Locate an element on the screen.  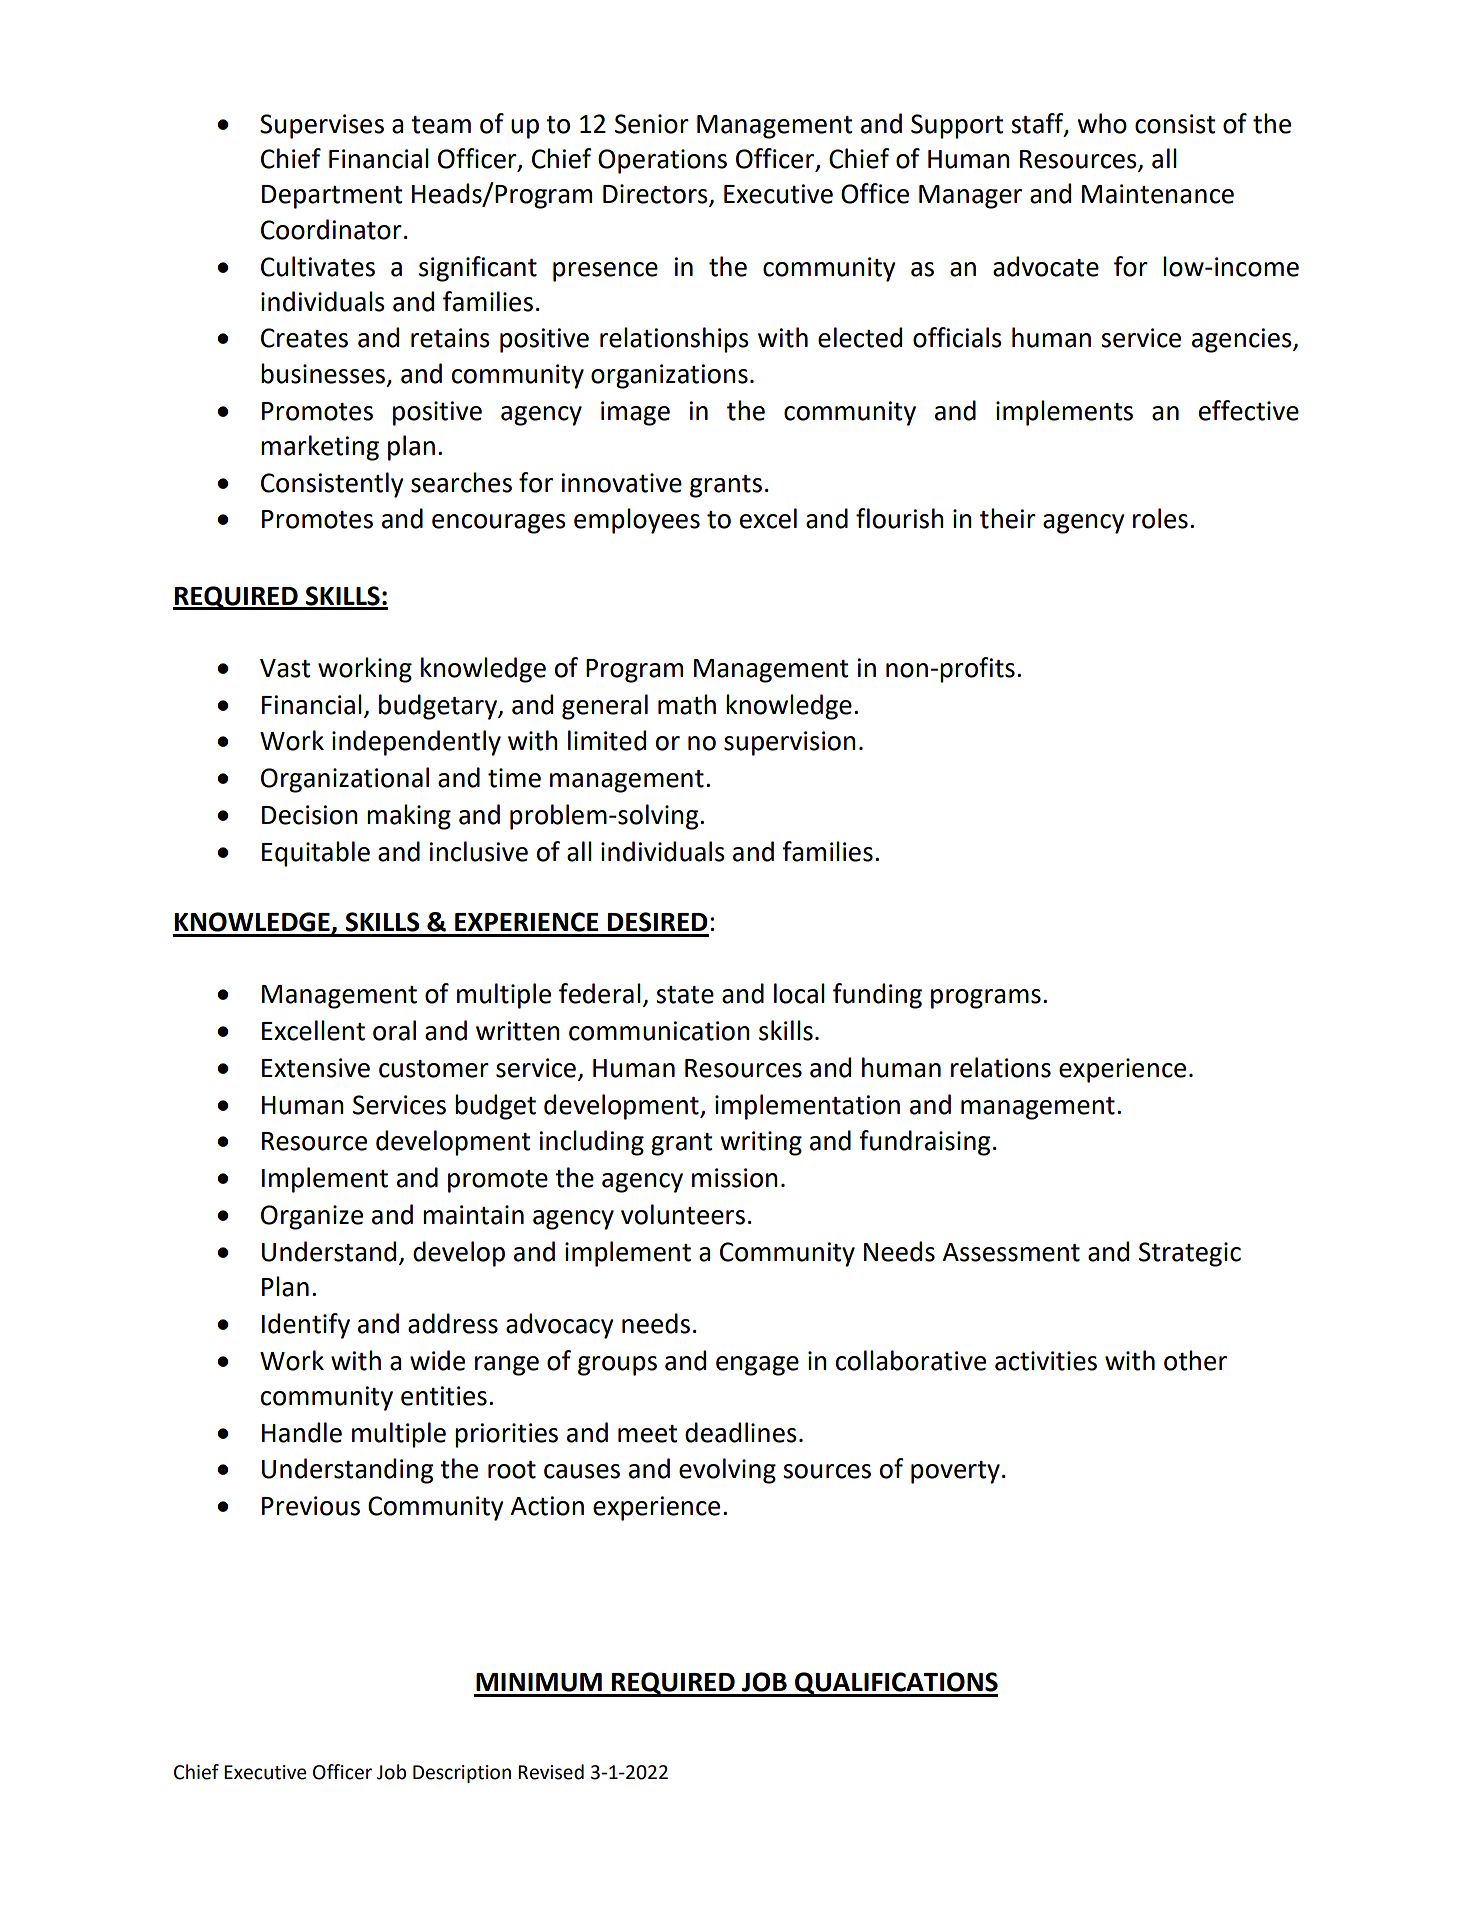
making is located at coordinates (409, 817).
